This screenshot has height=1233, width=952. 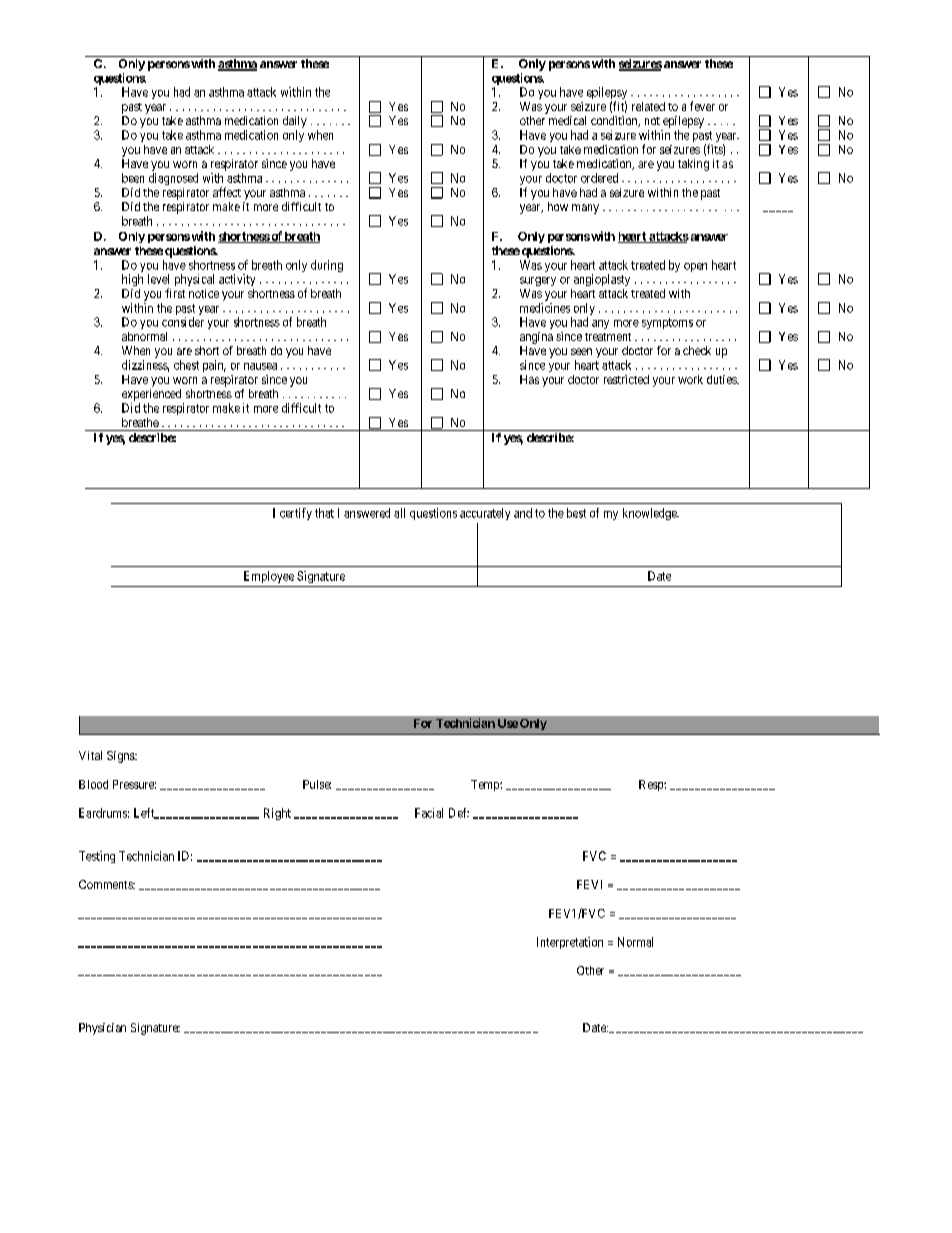 What do you see at coordinates (459, 813) in the screenshot?
I see `Def` at bounding box center [459, 813].
